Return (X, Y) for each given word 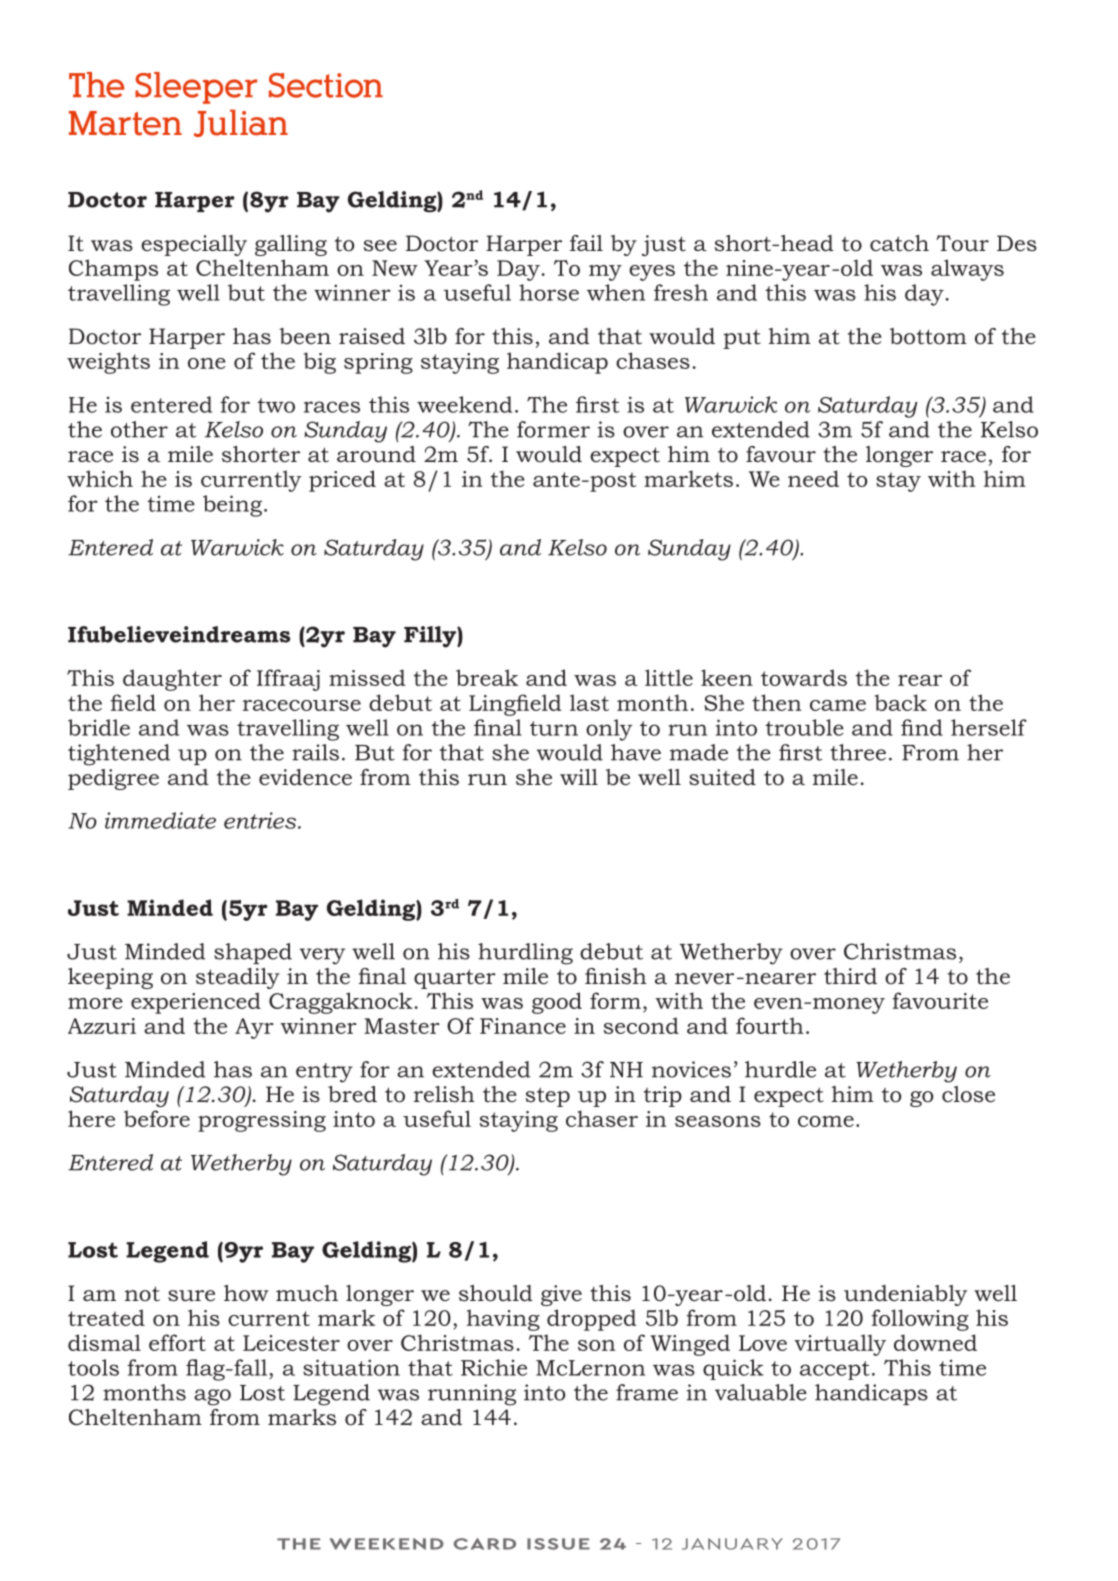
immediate (160, 820)
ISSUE (558, 1544)
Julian (241, 123)
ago (212, 1397)
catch (899, 243)
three (858, 752)
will (579, 777)
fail (586, 243)
